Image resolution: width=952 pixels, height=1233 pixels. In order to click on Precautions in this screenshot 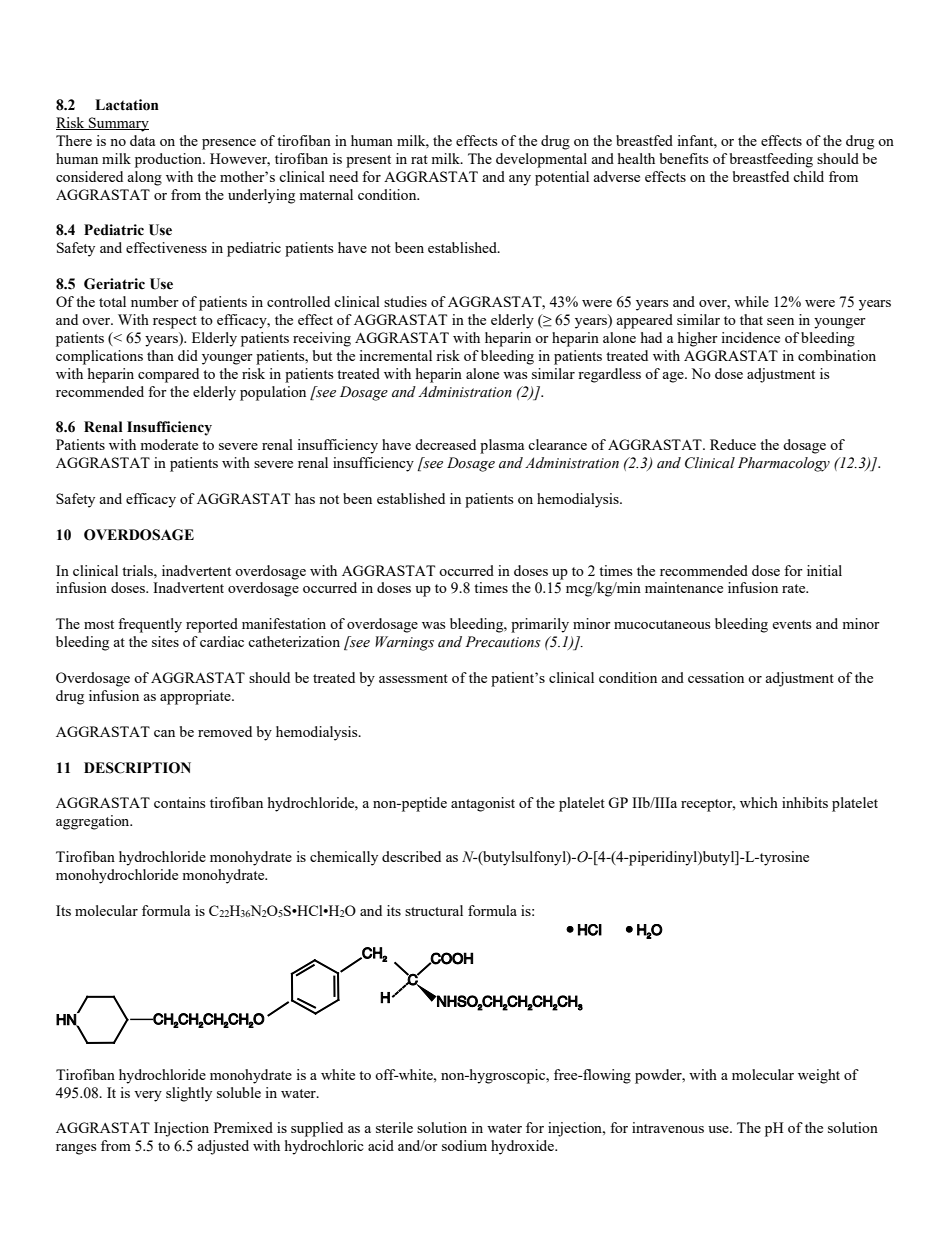, I will do `click(503, 642)`.
